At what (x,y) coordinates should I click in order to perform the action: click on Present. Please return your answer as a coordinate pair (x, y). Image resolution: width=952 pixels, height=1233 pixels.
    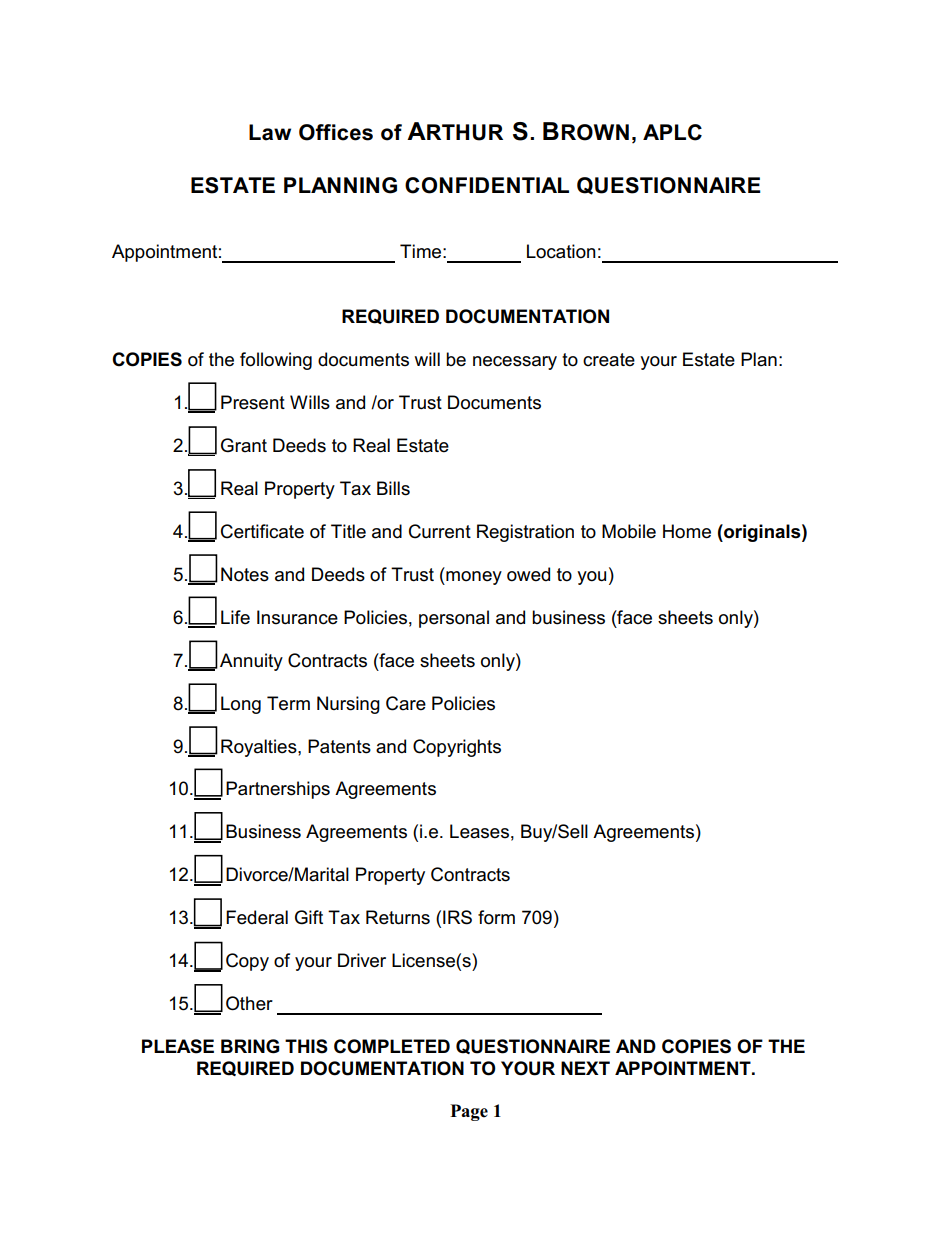
    Looking at the image, I should click on (253, 402).
